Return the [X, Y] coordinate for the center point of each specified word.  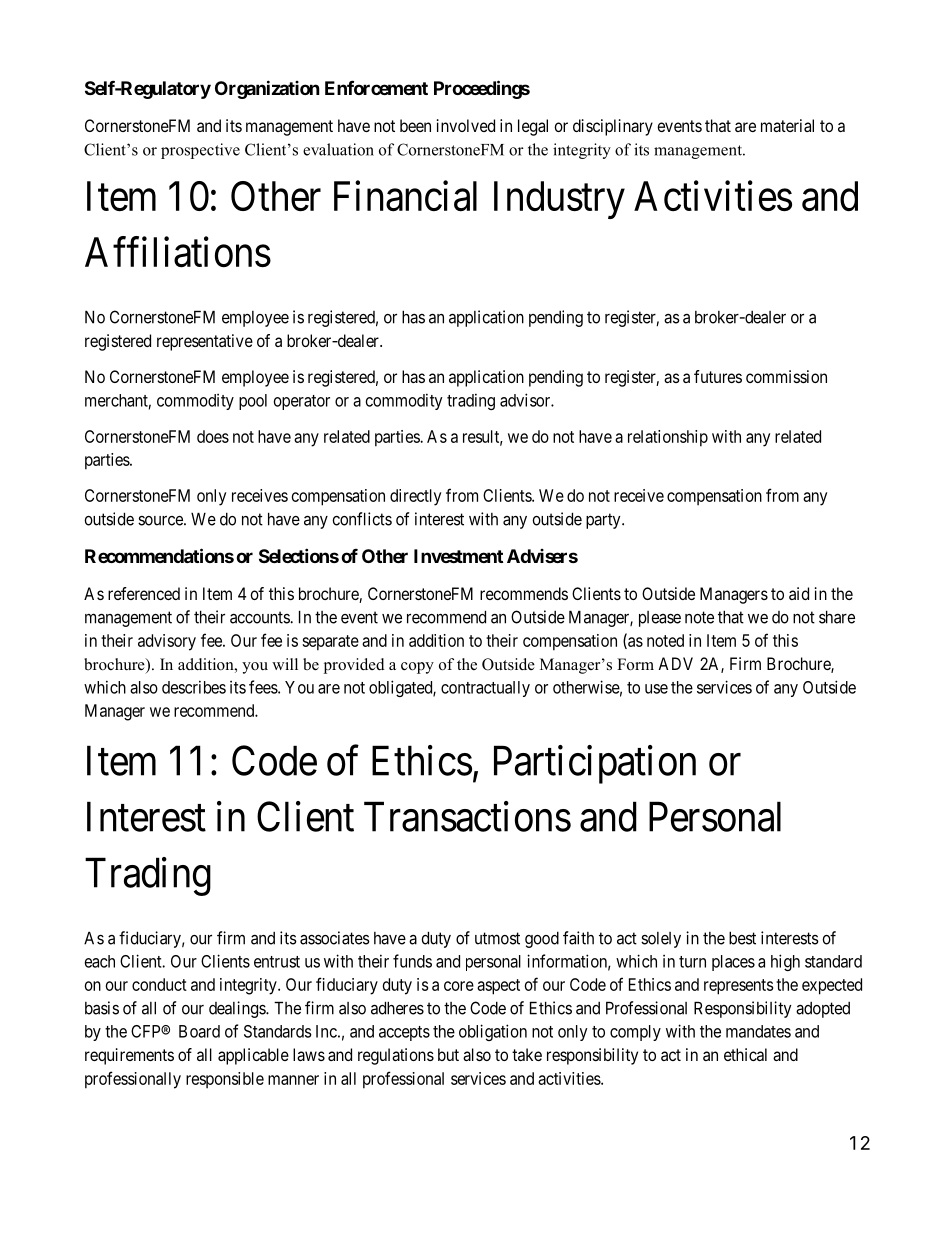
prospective [200, 151]
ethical [745, 1054]
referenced [144, 593]
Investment [458, 556]
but [448, 1054]
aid [799, 593]
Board [199, 1031]
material [787, 125]
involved [466, 125]
